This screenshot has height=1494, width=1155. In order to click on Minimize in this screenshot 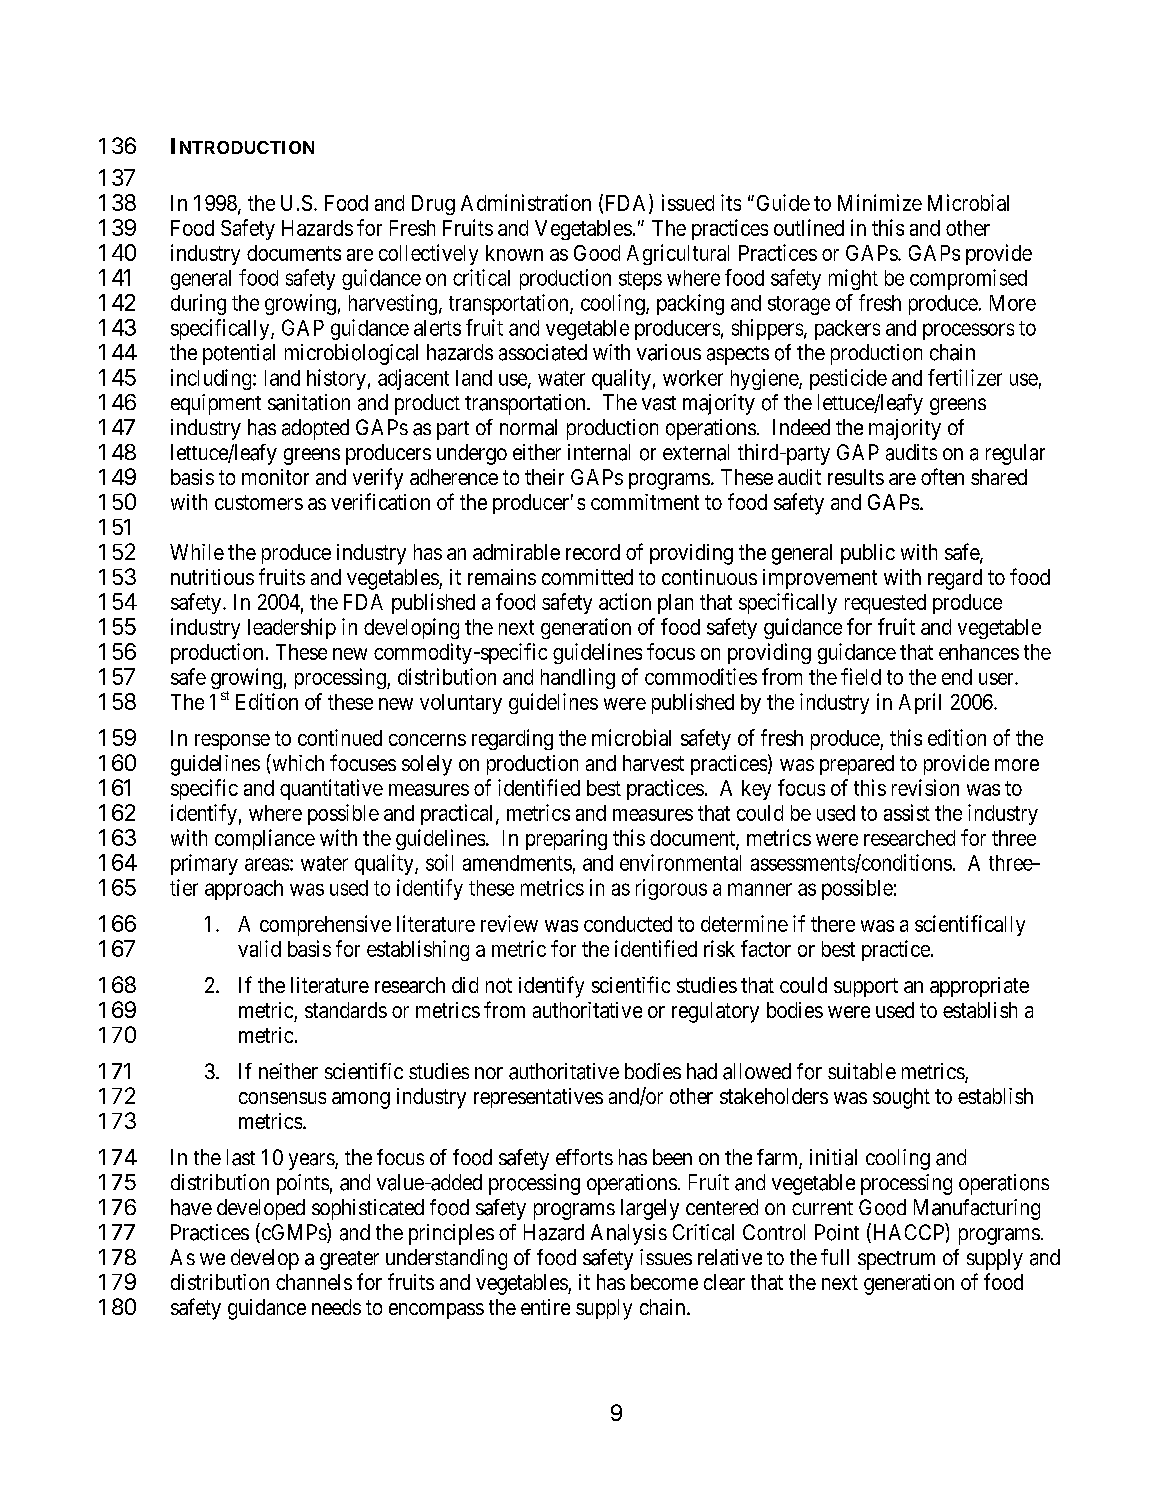, I will do `click(880, 202)`.
